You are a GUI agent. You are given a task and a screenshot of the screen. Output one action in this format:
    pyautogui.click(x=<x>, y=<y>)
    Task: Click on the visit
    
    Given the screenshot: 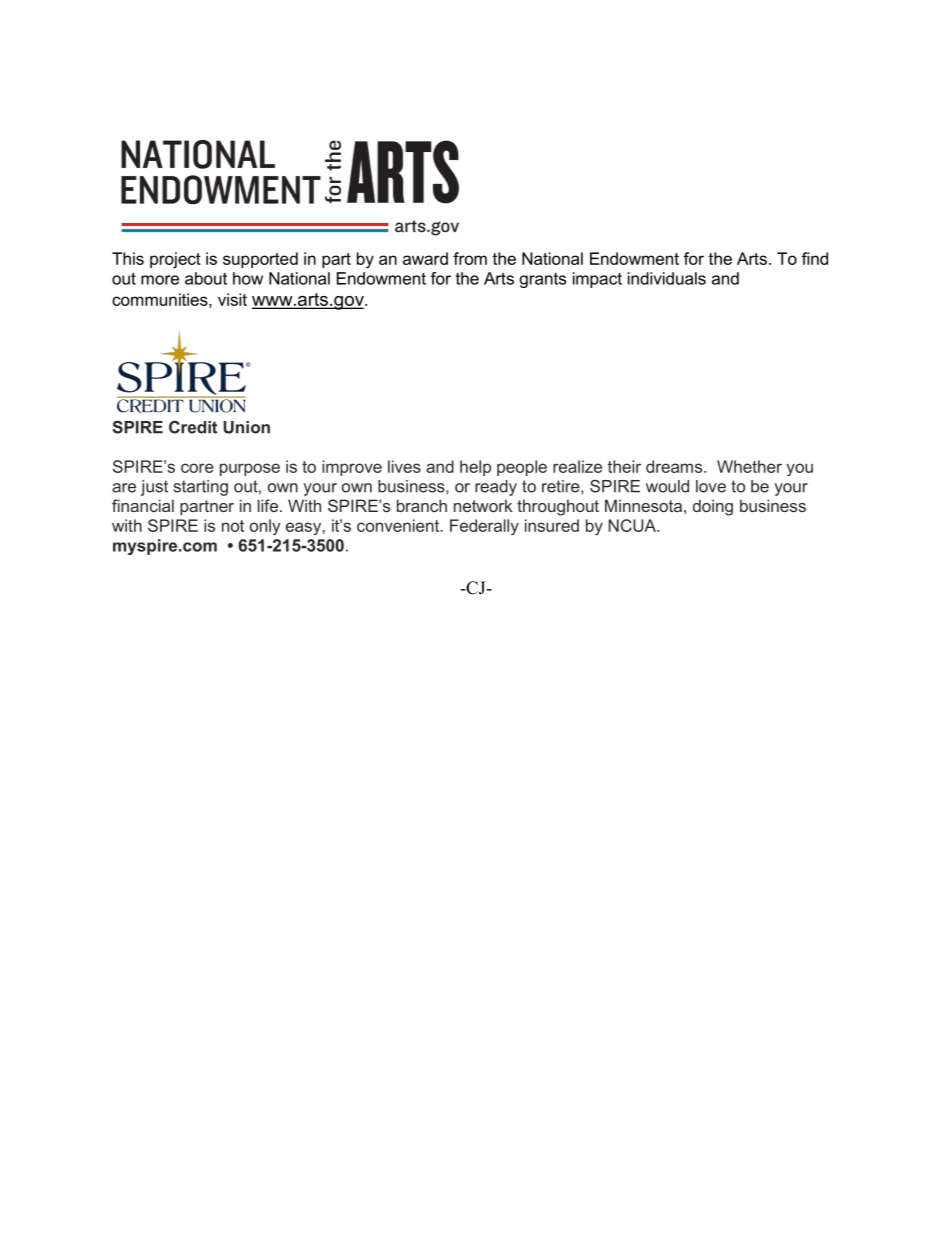 What is the action you would take?
    pyautogui.click(x=232, y=299)
